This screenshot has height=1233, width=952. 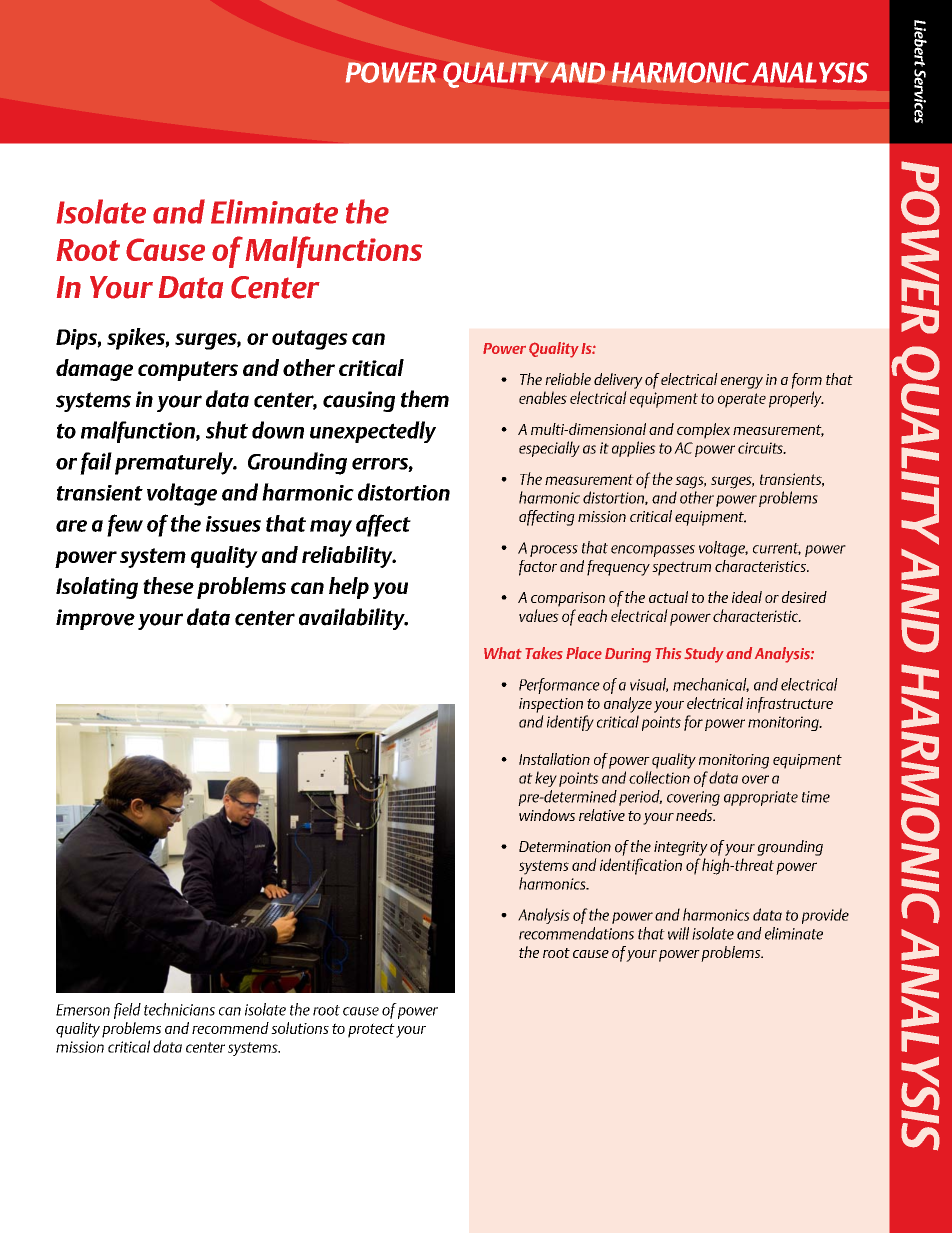 What do you see at coordinates (168, 585) in the screenshot?
I see `these` at bounding box center [168, 585].
